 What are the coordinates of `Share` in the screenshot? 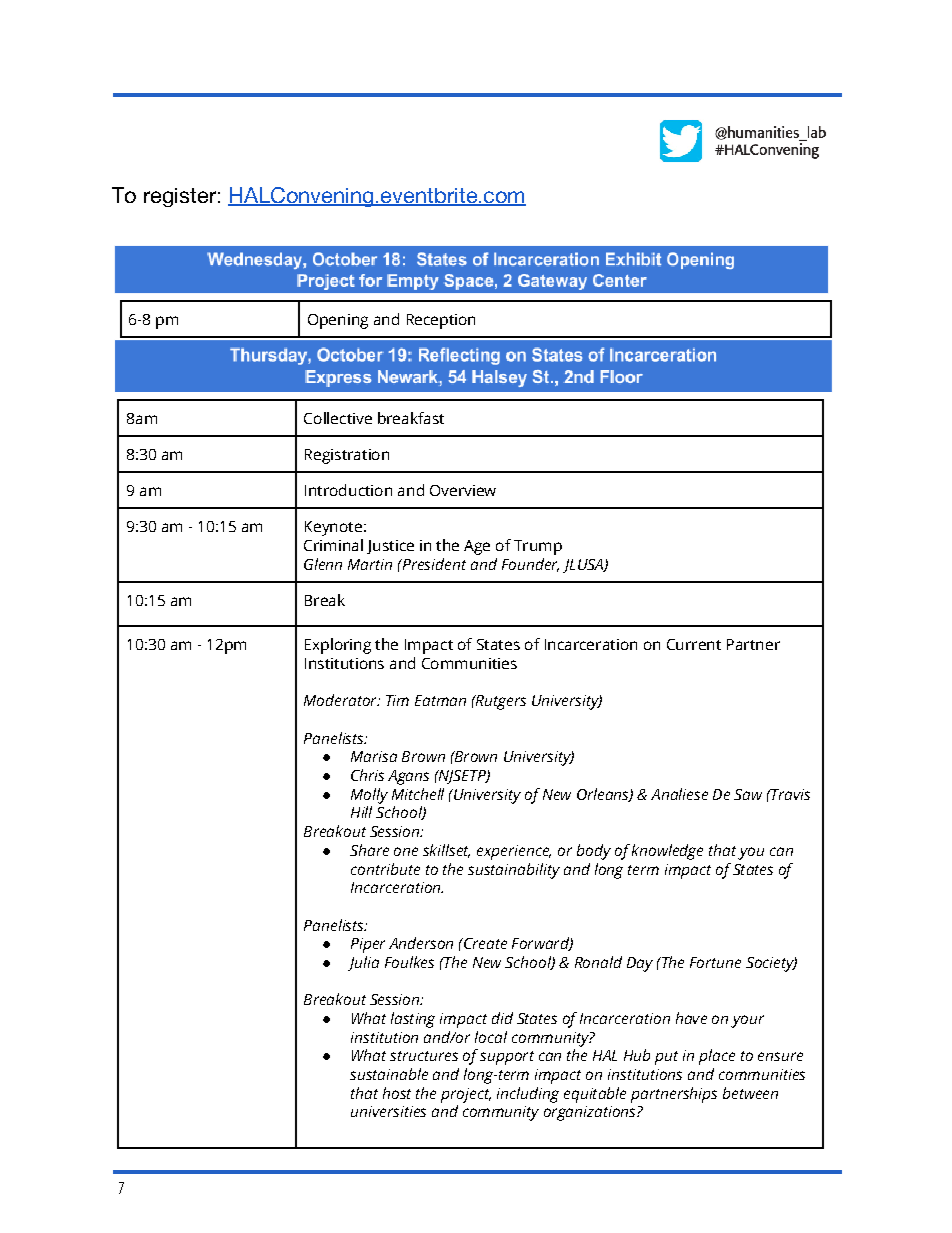 It's located at (369, 850).
